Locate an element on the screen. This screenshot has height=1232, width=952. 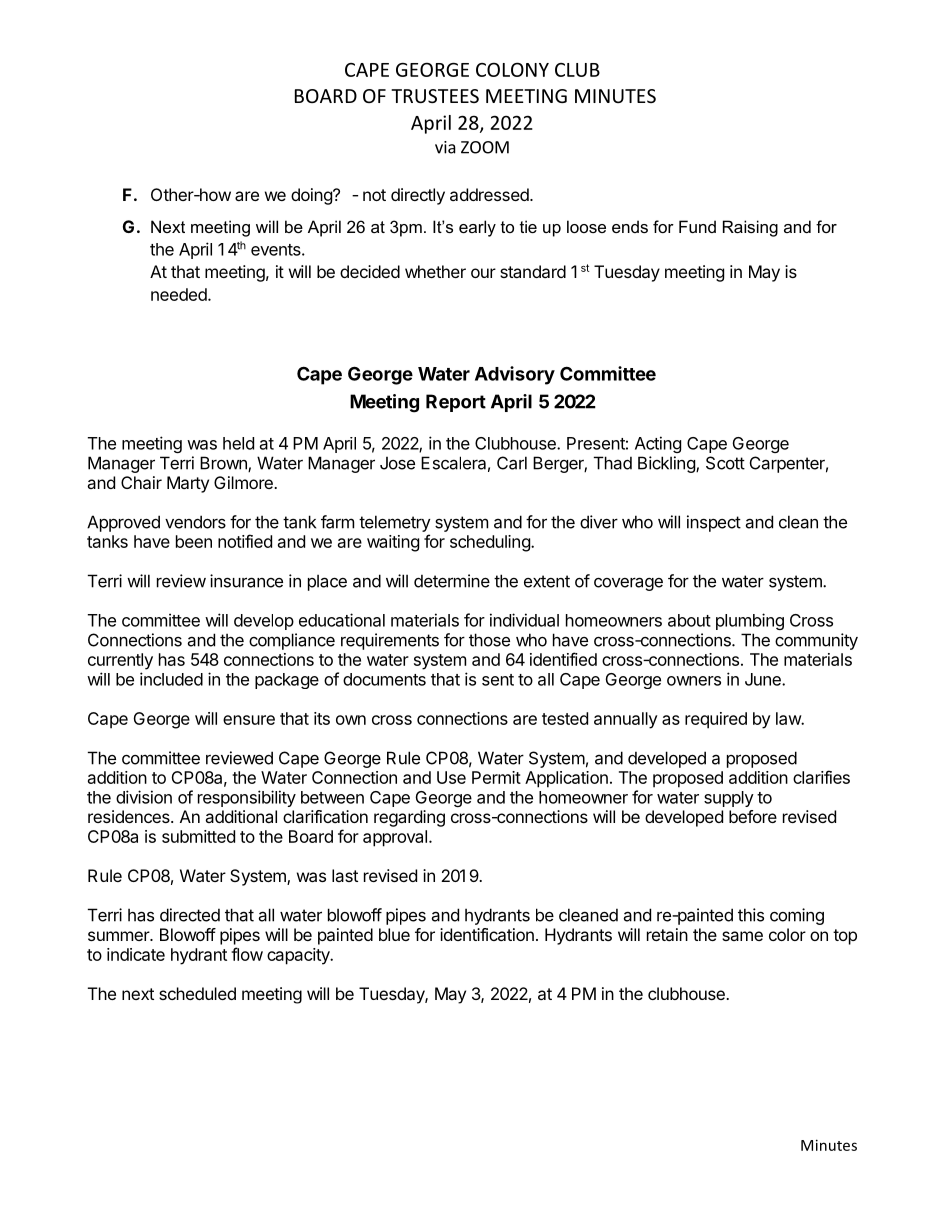
scheduling is located at coordinates (491, 543).
